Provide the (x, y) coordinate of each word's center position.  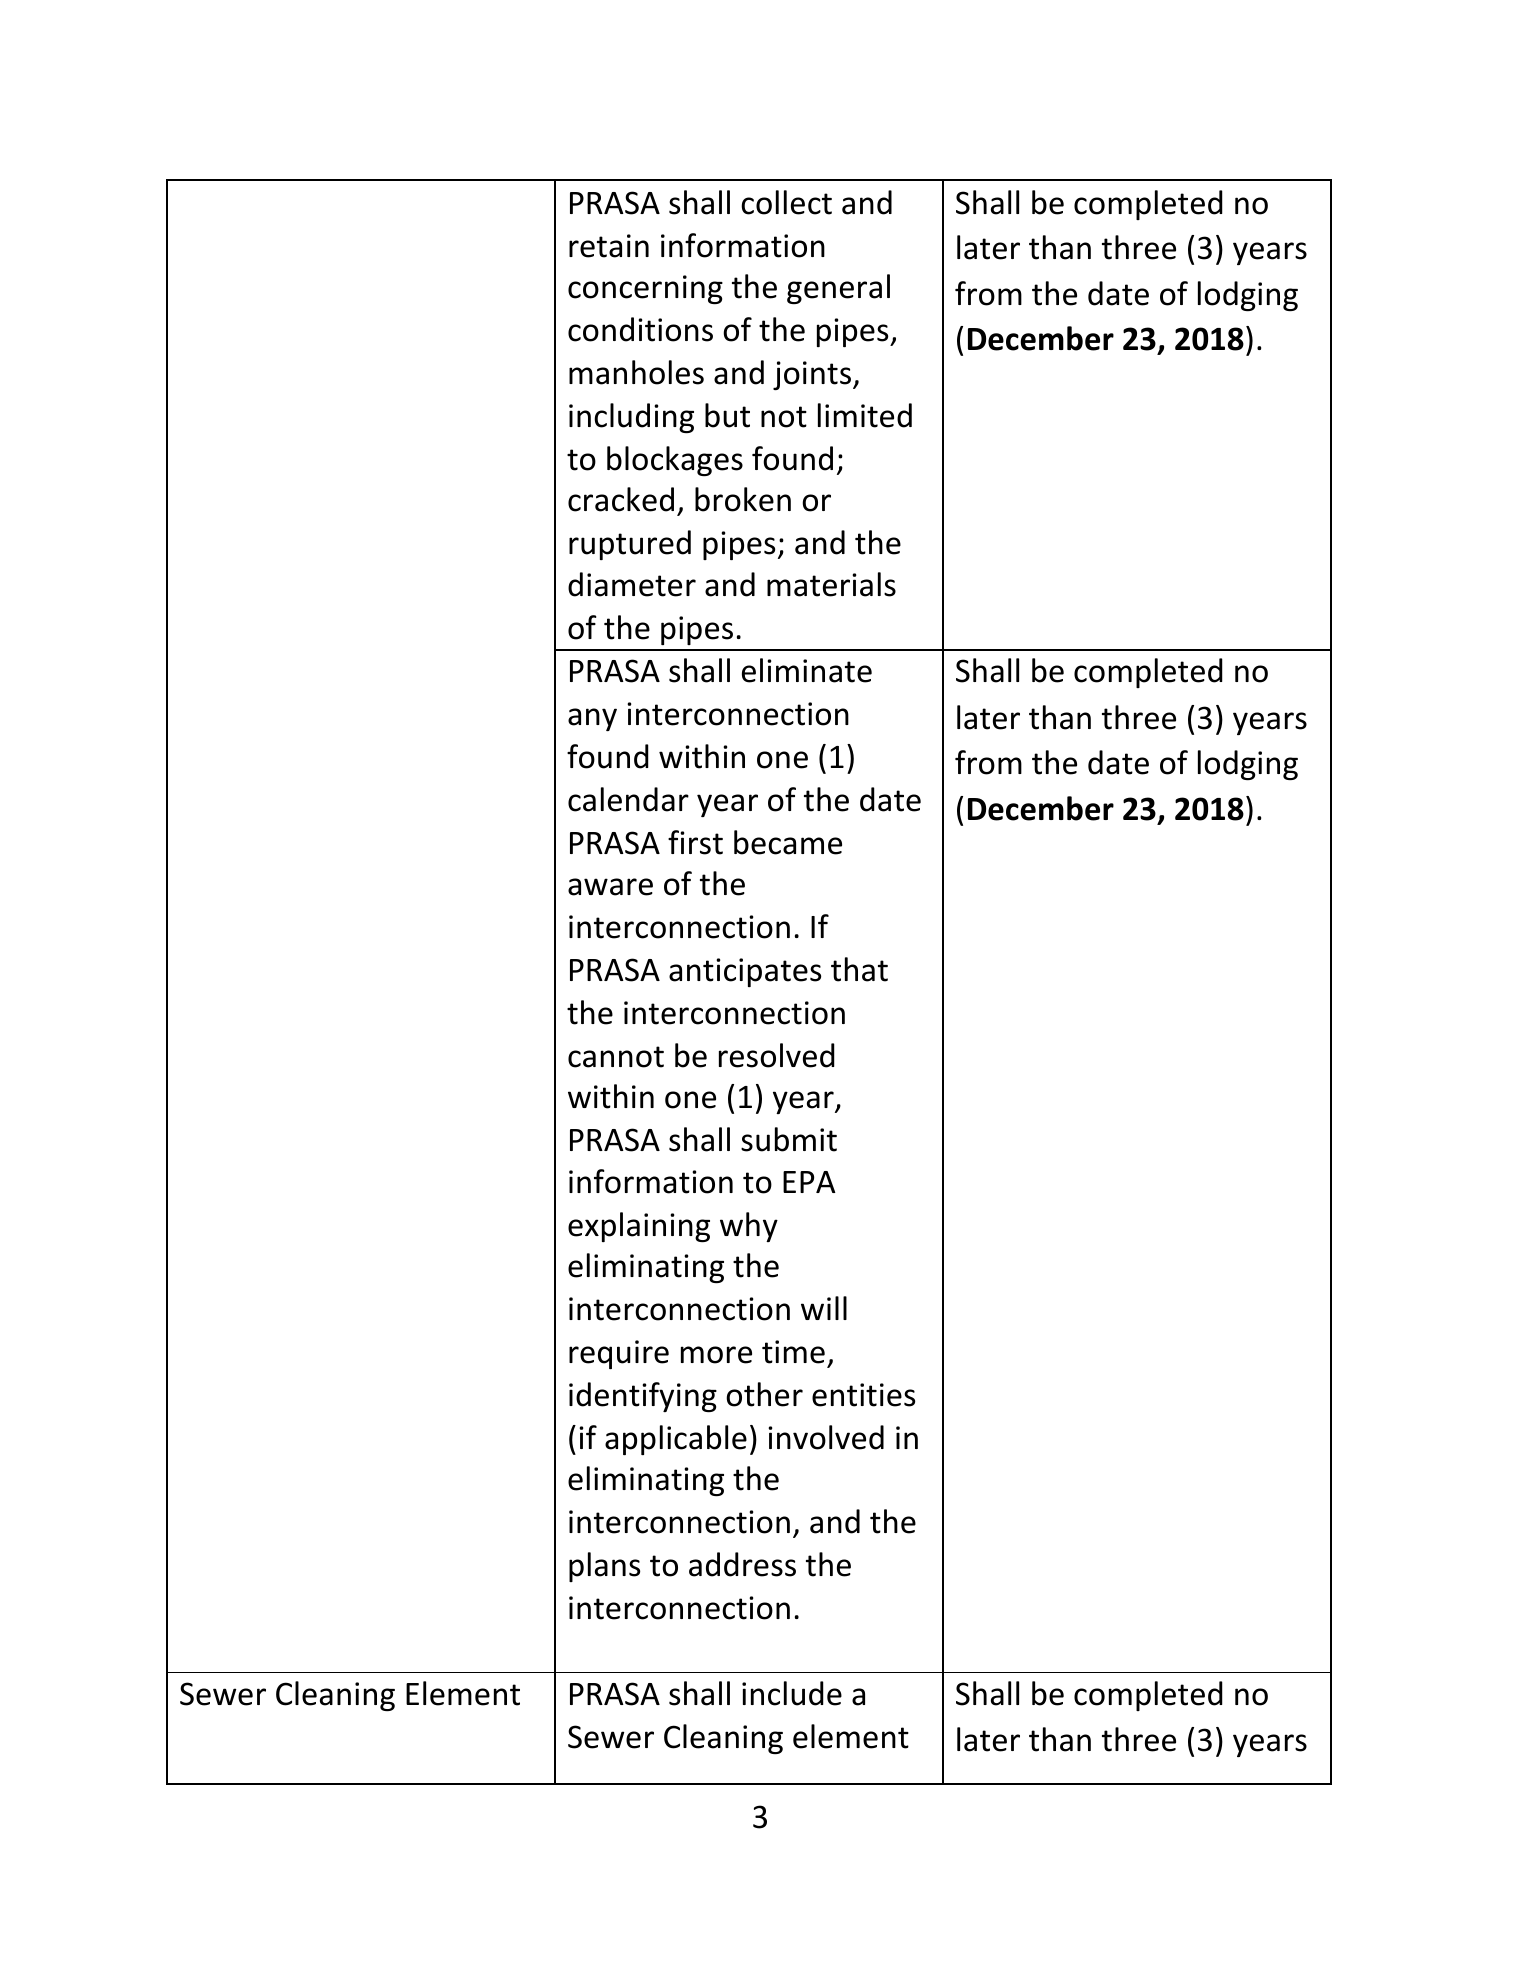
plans (604, 1567)
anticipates (745, 972)
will (824, 1308)
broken (743, 499)
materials (831, 584)
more (716, 1355)
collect (786, 202)
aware (610, 887)
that (859, 969)
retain (609, 246)
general (838, 289)
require (619, 1354)
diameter (632, 584)
